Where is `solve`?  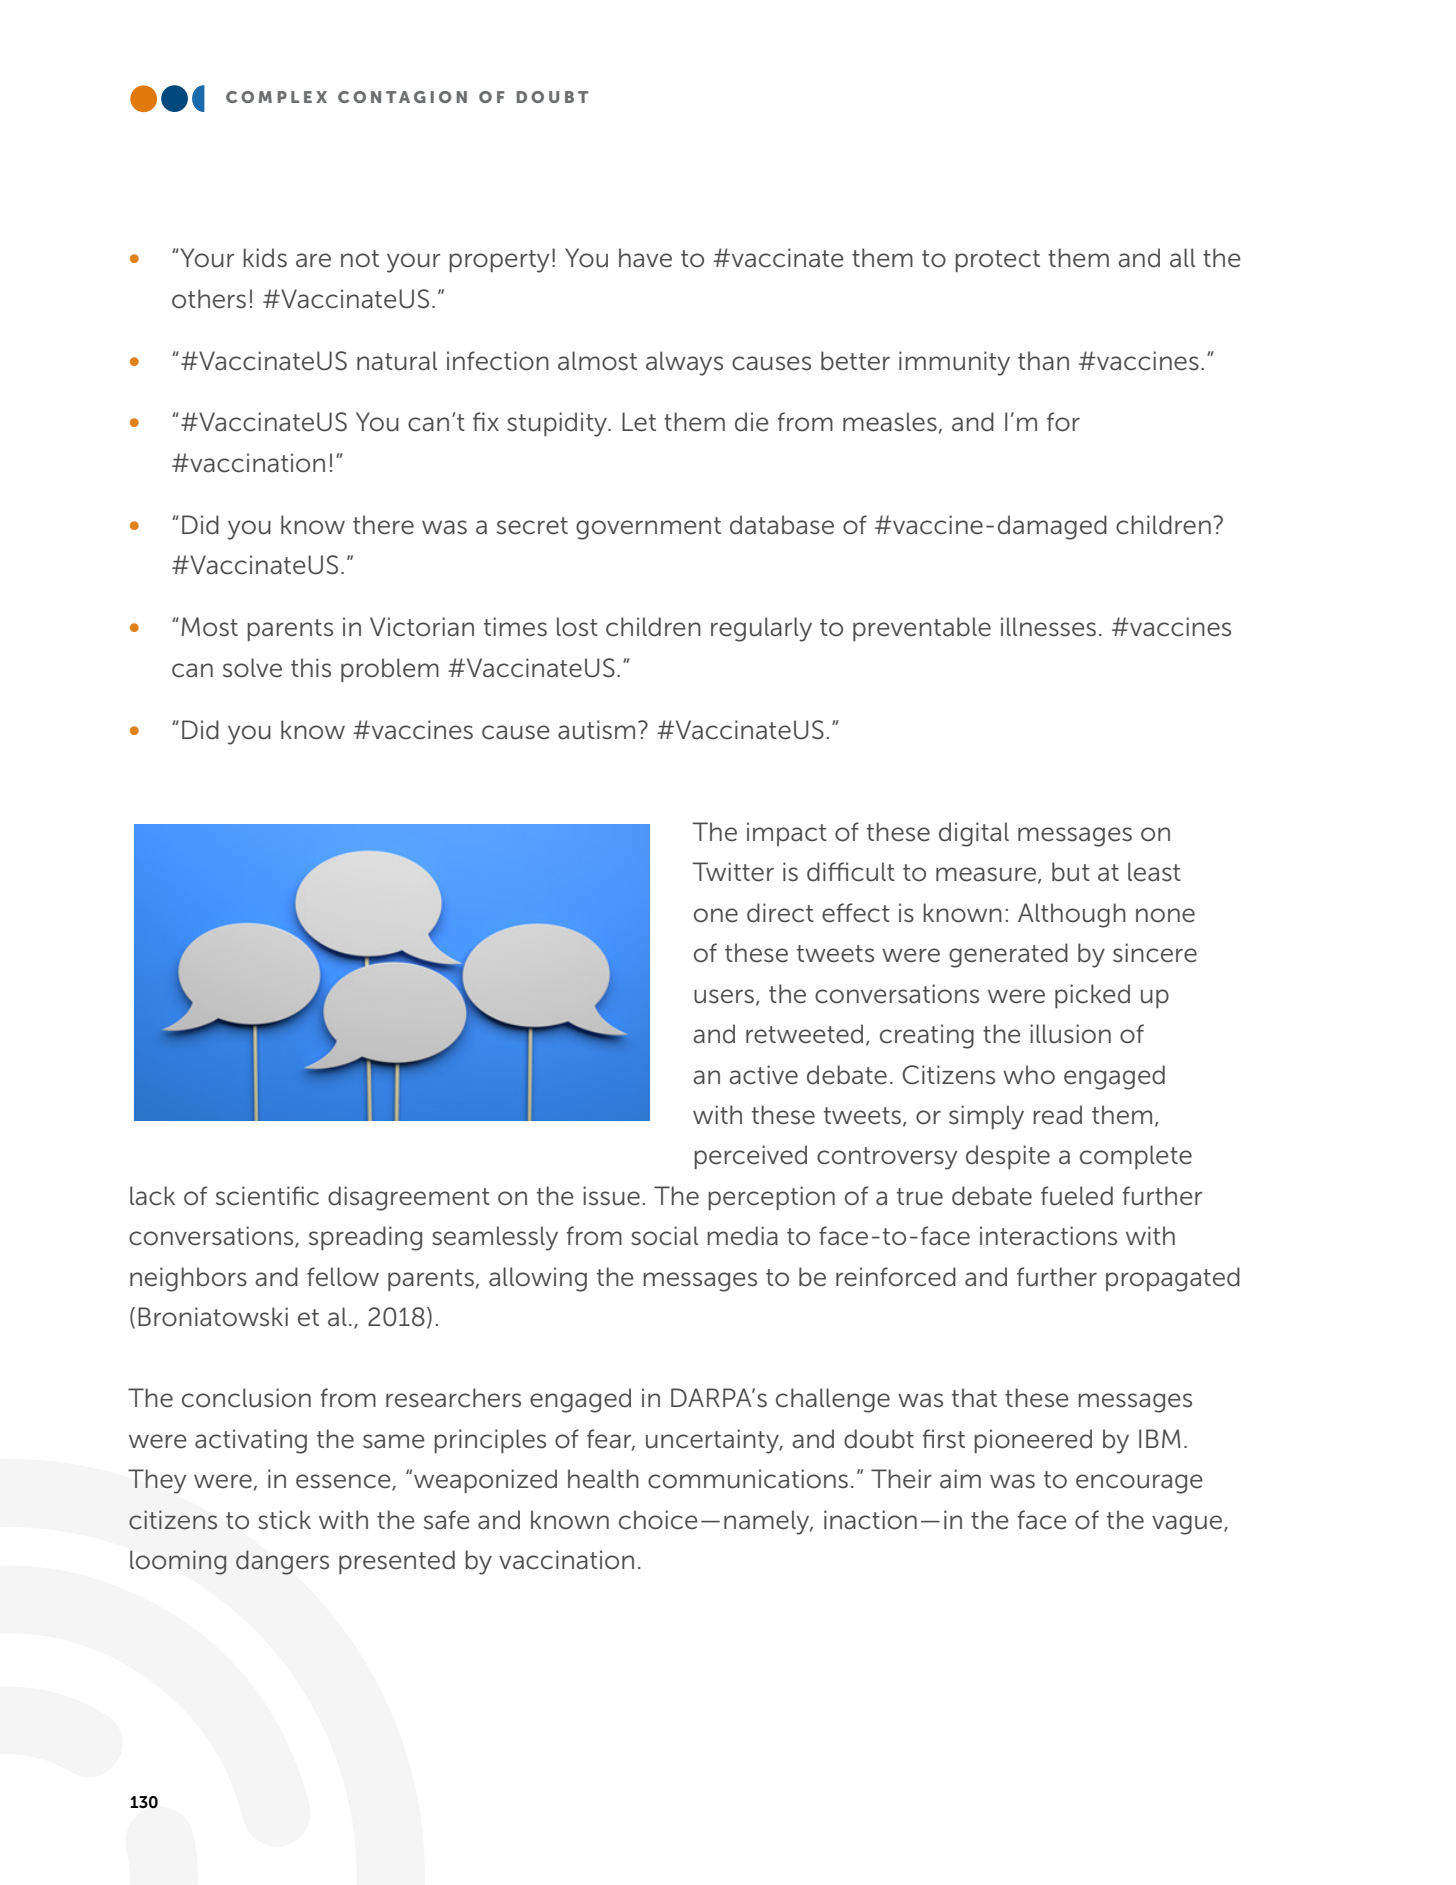
solve is located at coordinates (252, 668).
